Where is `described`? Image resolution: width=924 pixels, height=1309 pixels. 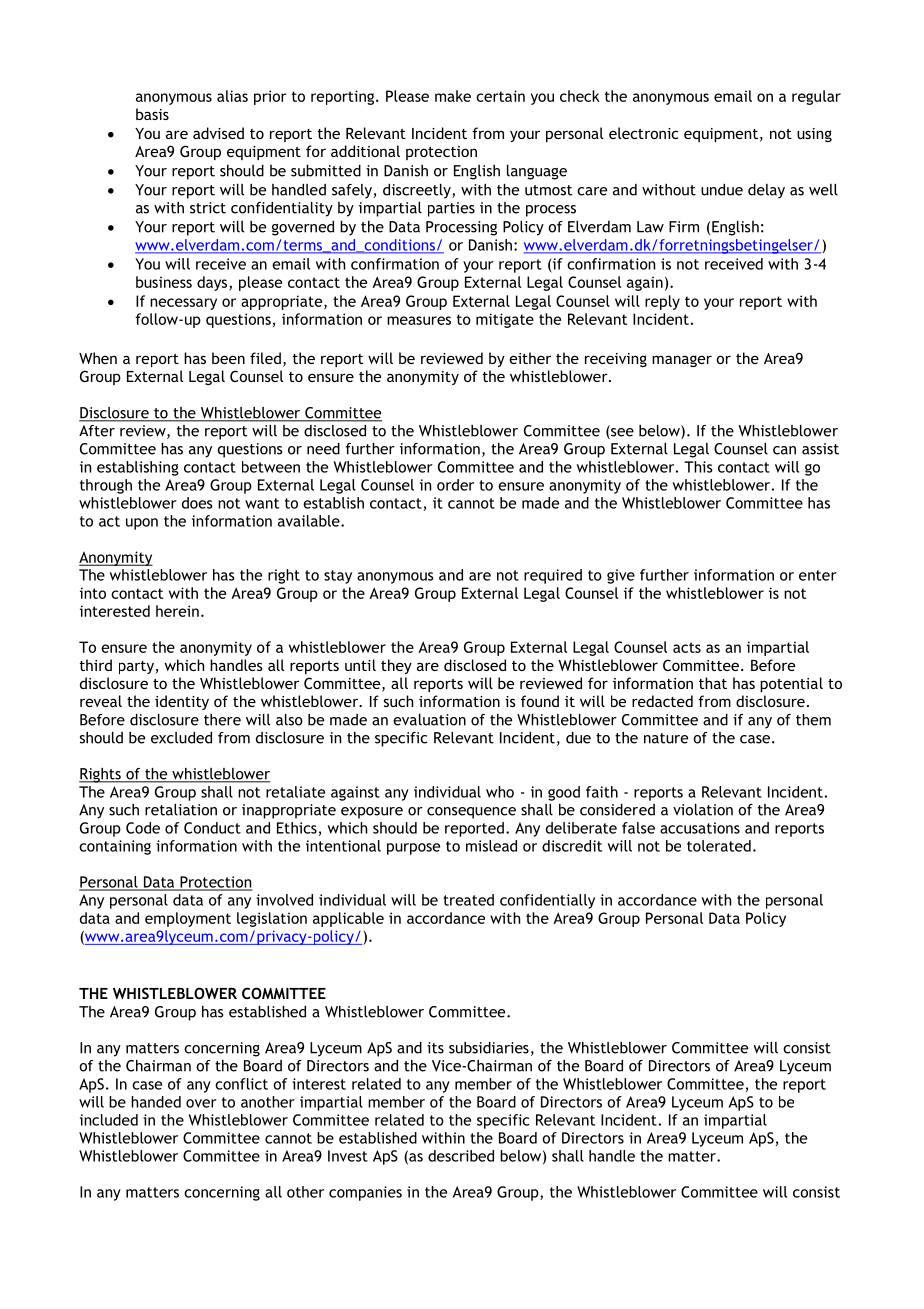
described is located at coordinates (461, 1156).
